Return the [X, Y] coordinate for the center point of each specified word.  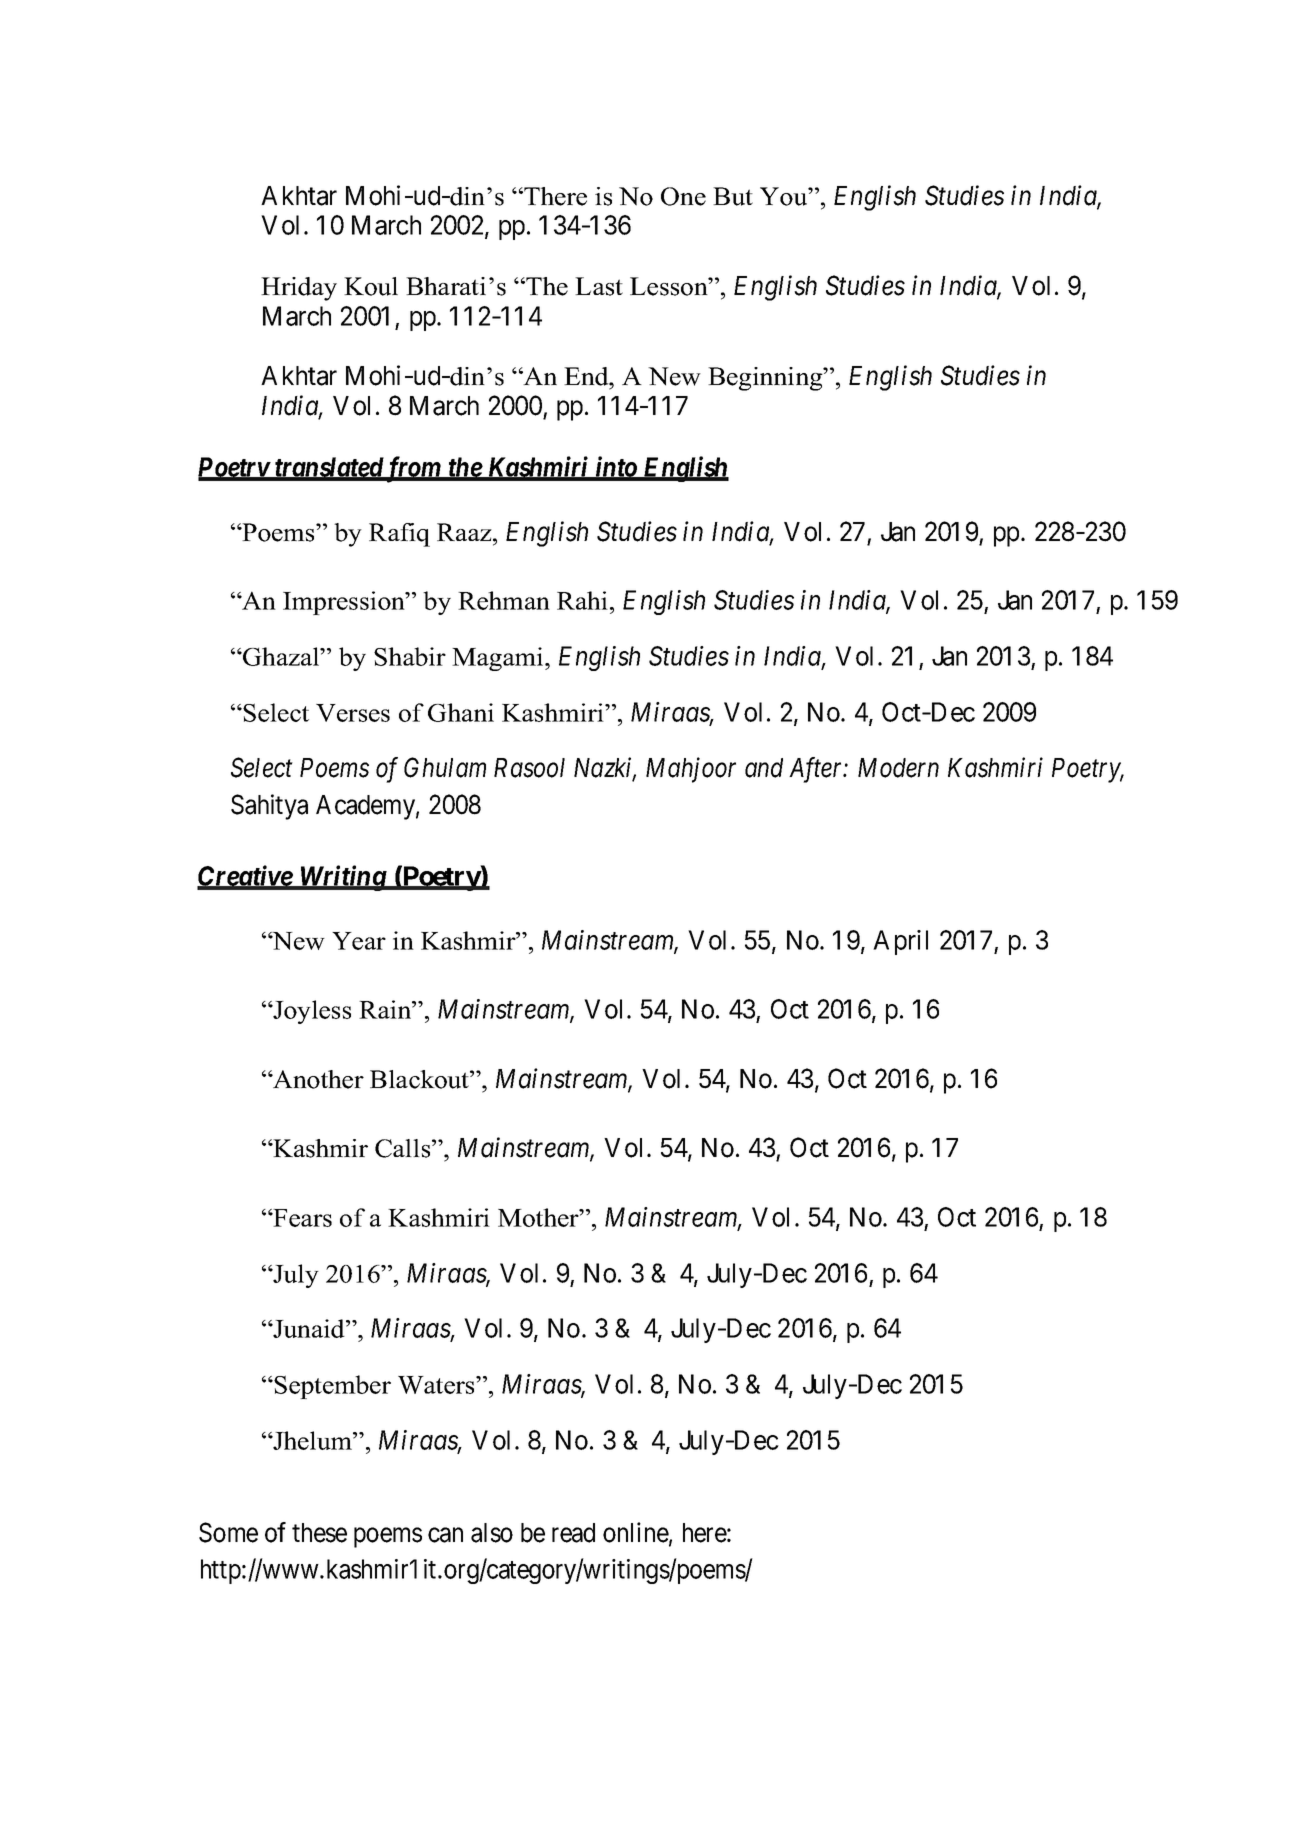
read [573, 1533]
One [683, 196]
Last [599, 286]
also [492, 1533]
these [319, 1533]
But [733, 196]
